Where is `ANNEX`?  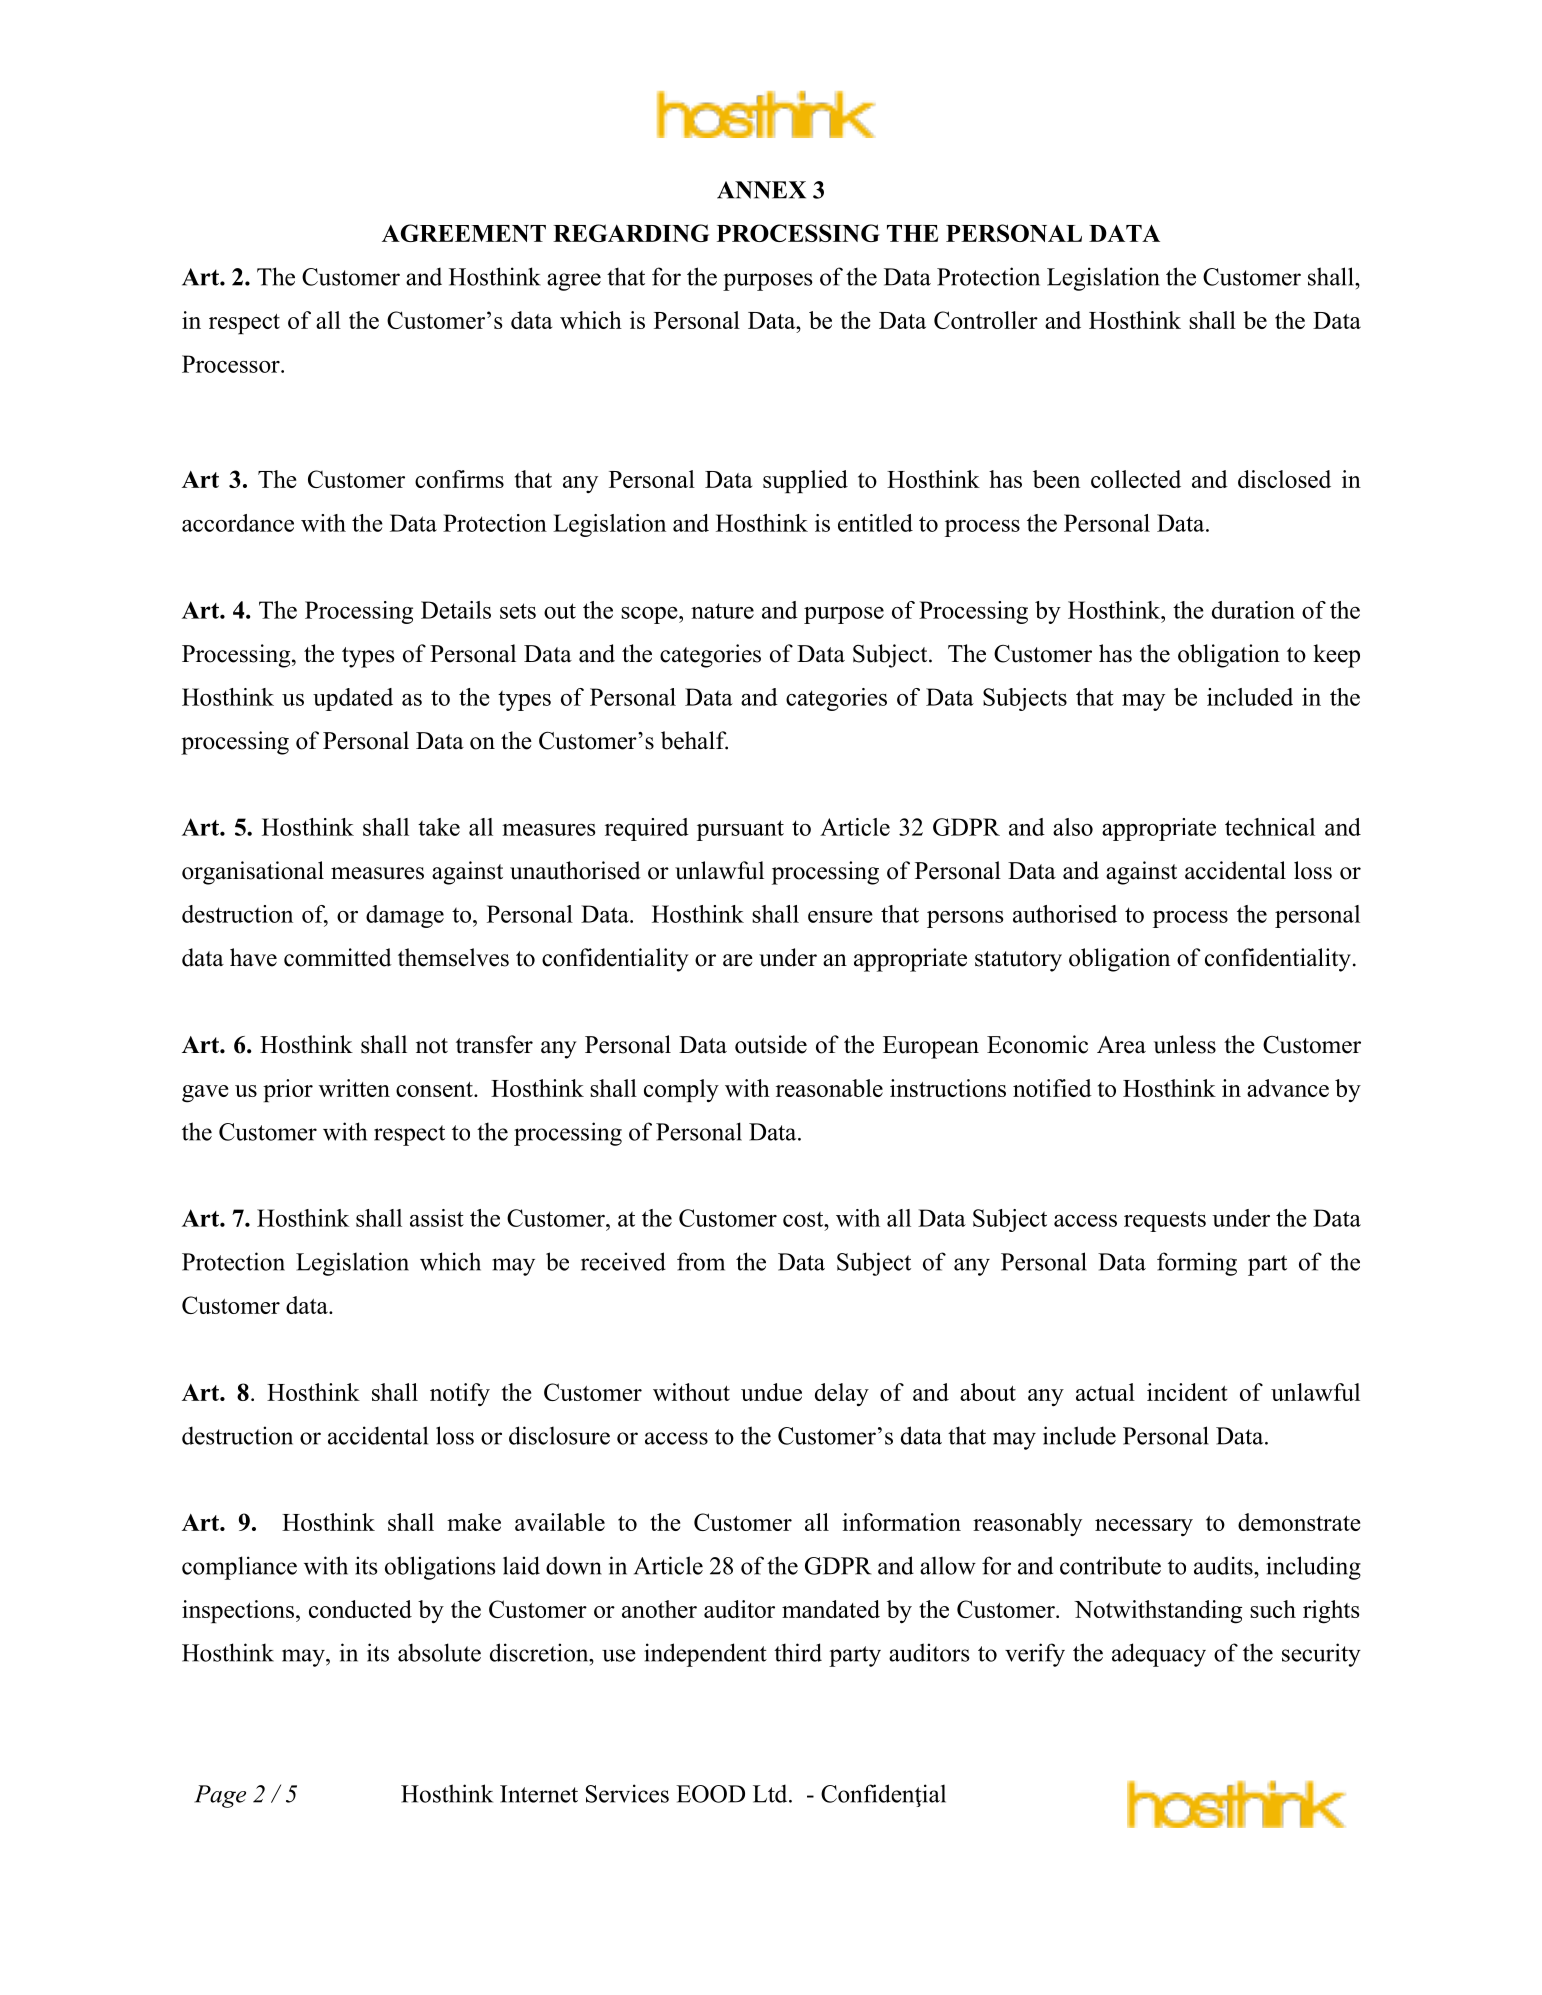 ANNEX is located at coordinates (761, 190).
